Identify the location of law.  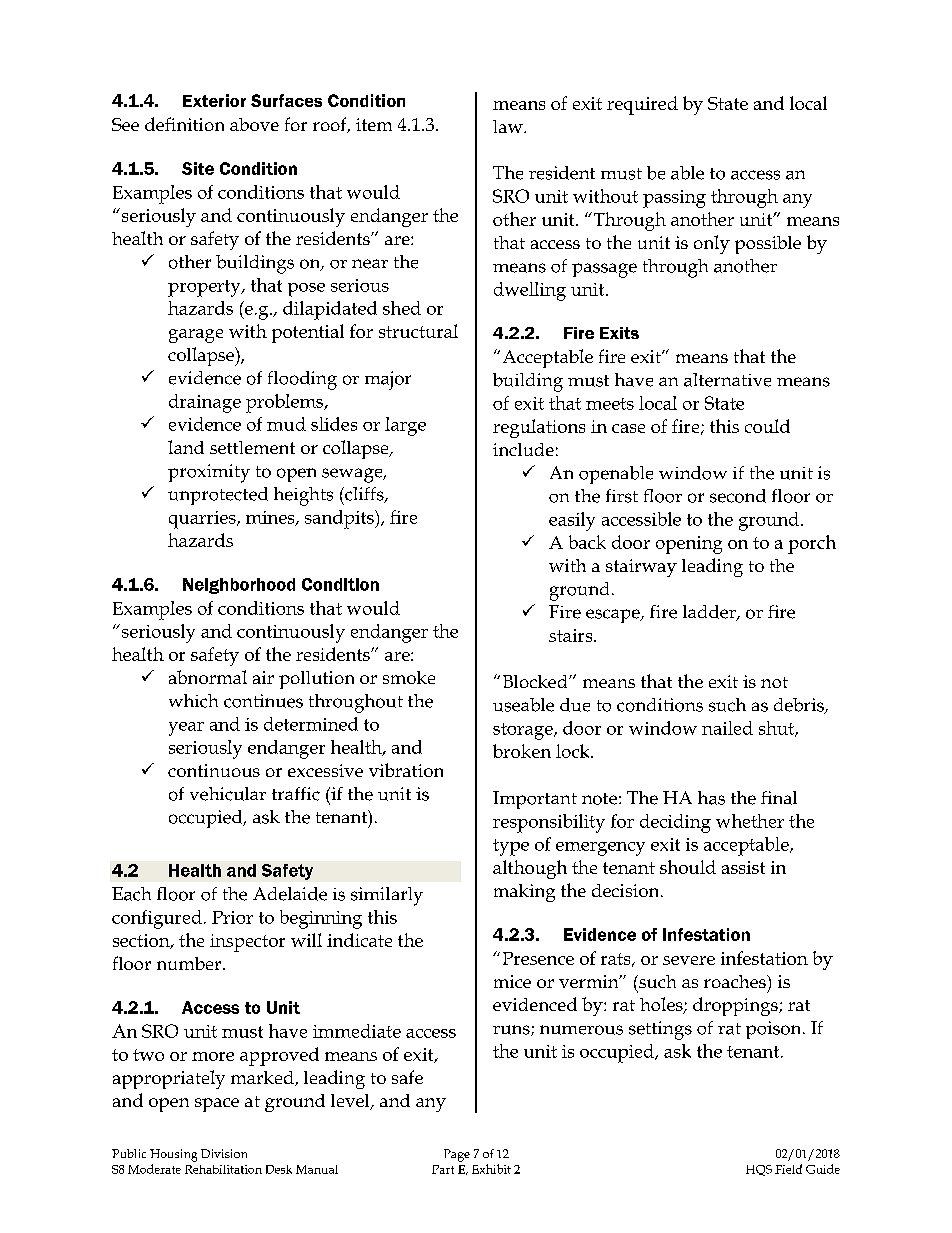
(509, 126).
